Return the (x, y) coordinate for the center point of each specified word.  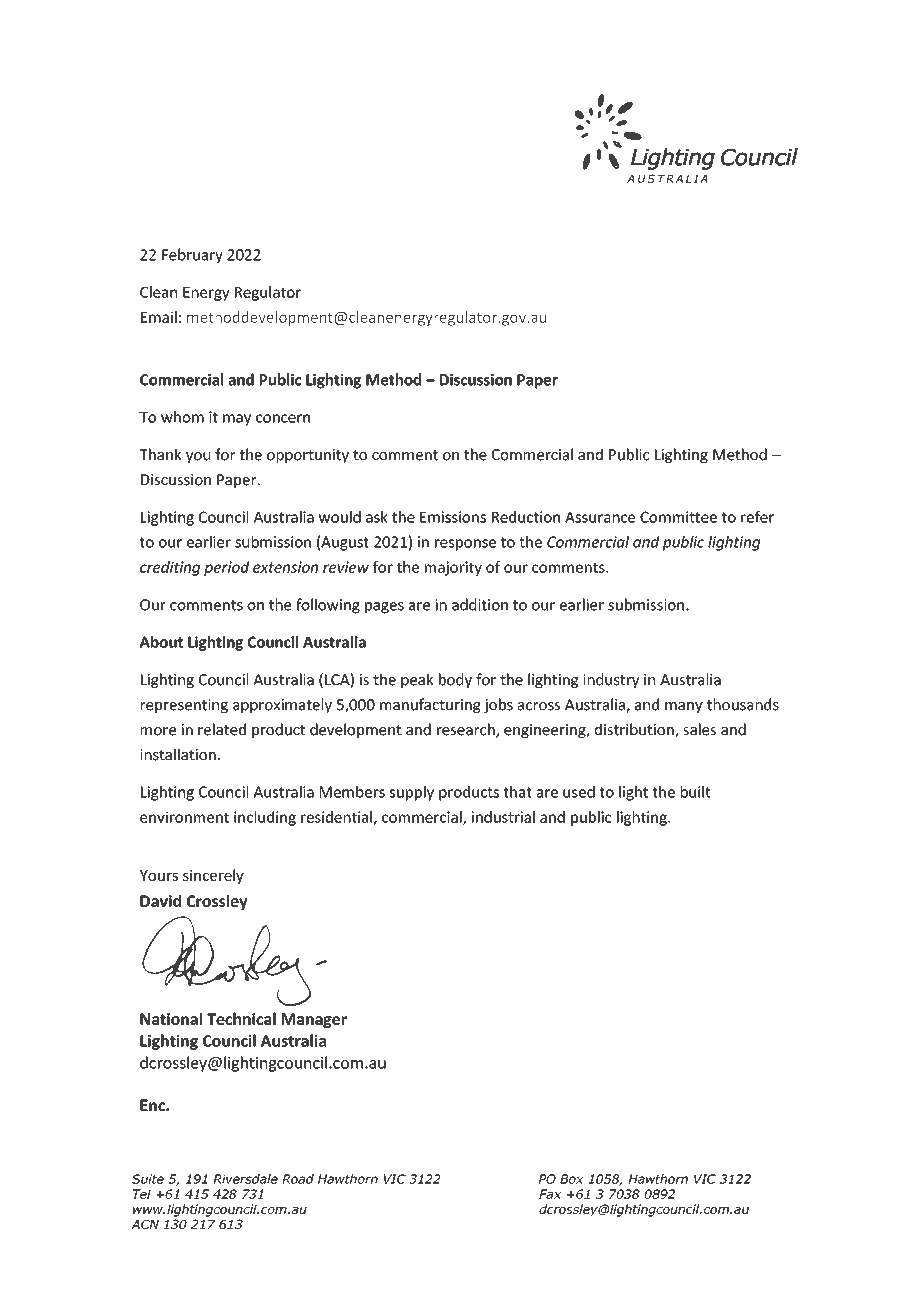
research (467, 730)
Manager (314, 1020)
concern (283, 418)
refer (757, 517)
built (696, 792)
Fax (550, 1194)
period (226, 568)
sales (699, 729)
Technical (241, 1018)
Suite (148, 1179)
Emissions (453, 517)
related (222, 729)
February (192, 256)
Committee (678, 517)
